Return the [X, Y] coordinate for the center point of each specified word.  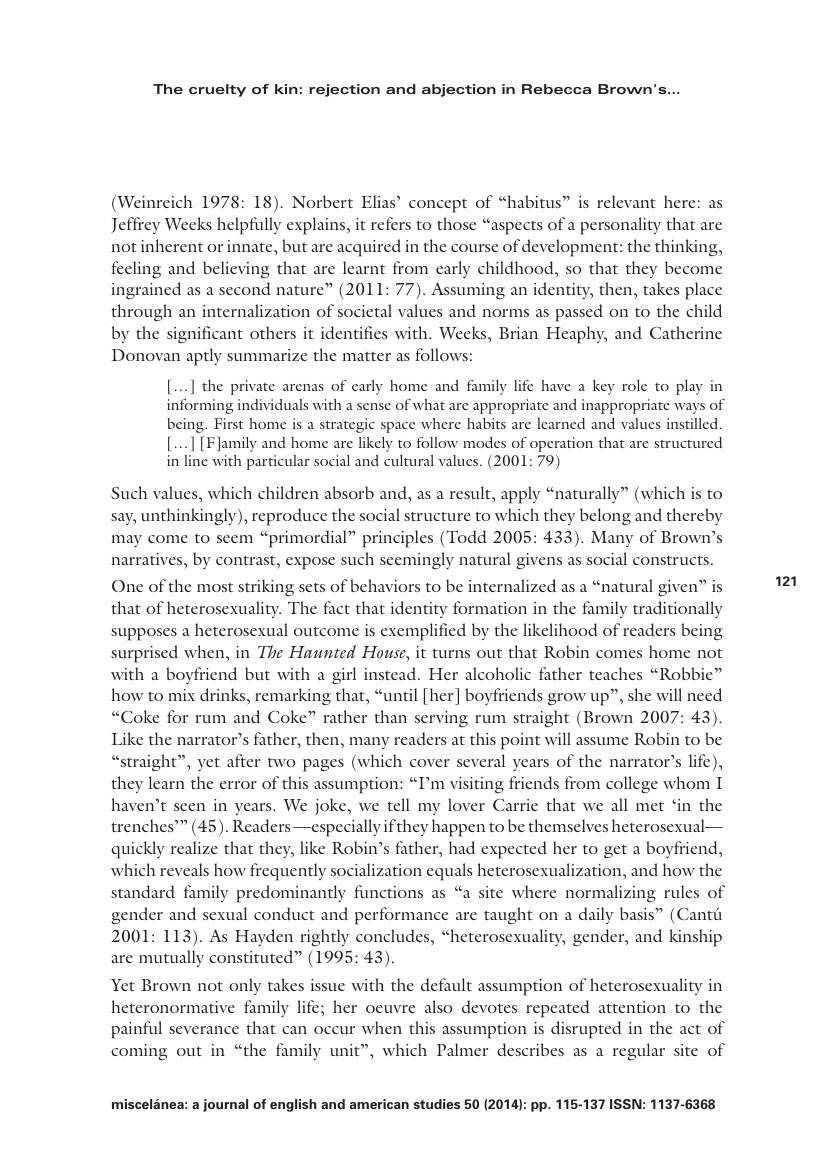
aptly [204, 357]
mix [181, 695]
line [196, 460]
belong [605, 517]
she [639, 694]
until [399, 694]
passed [579, 313]
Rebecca [556, 89]
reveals [184, 869]
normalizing [610, 894]
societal [365, 310]
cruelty [217, 90]
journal [225, 1105]
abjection [459, 90]
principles [398, 539]
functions [389, 891]
